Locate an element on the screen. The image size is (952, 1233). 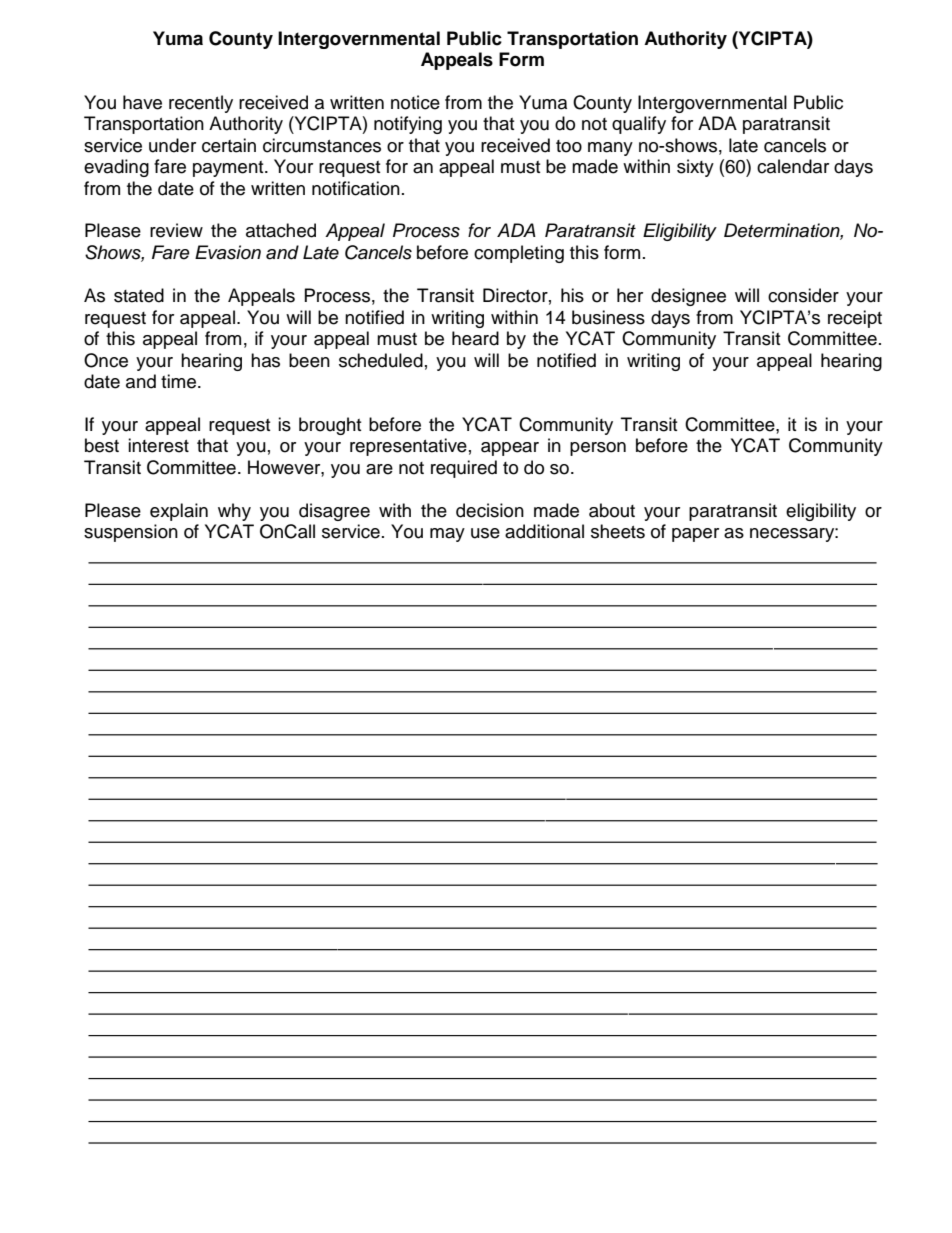
notice is located at coordinates (415, 102).
